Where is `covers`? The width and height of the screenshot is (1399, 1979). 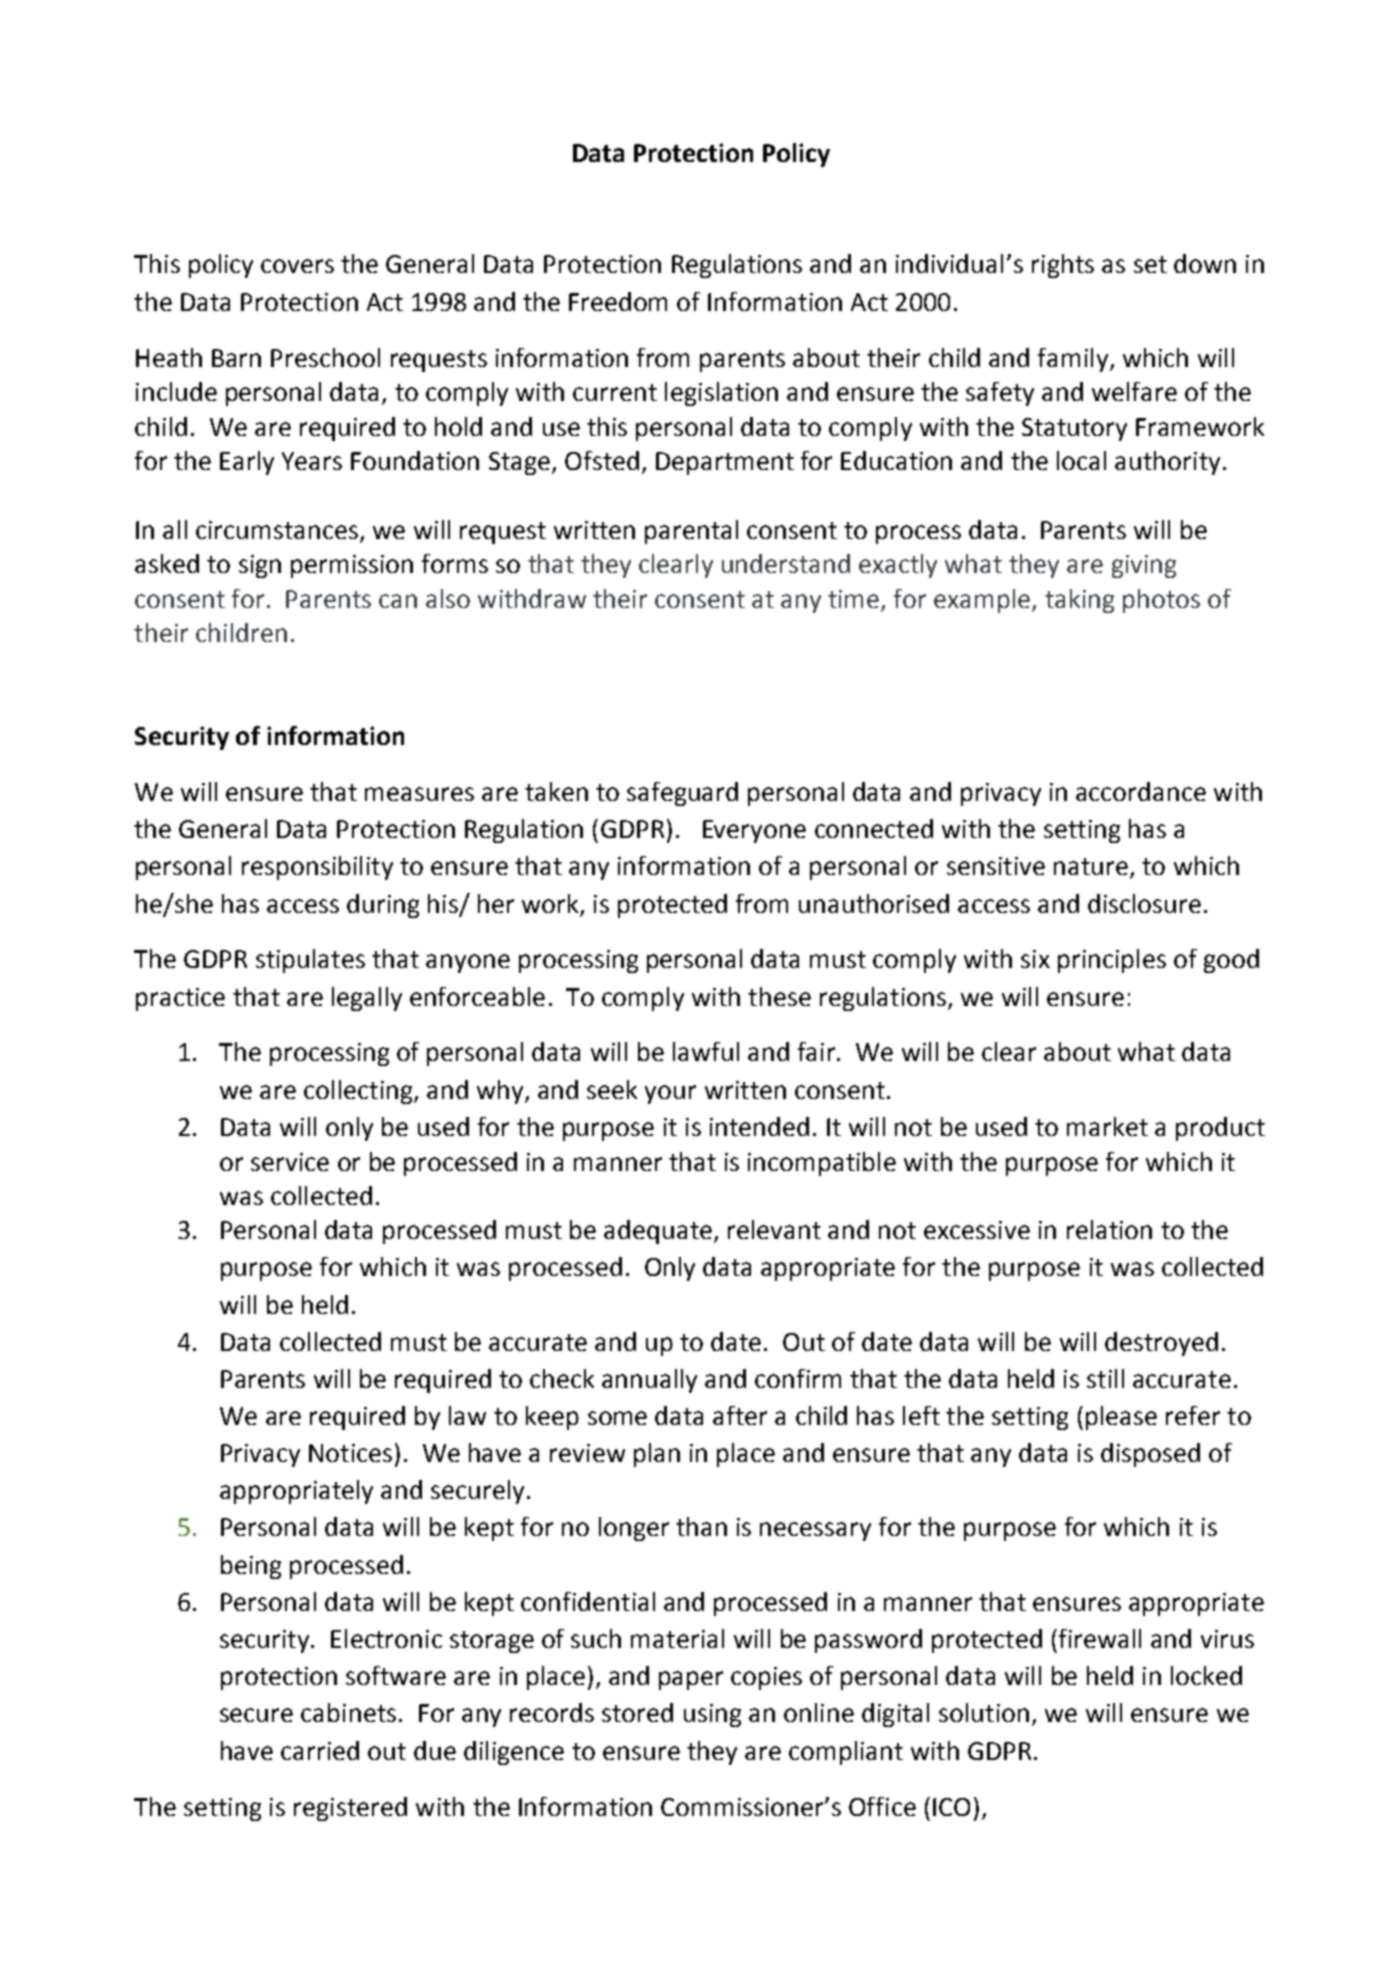
covers is located at coordinates (297, 266).
